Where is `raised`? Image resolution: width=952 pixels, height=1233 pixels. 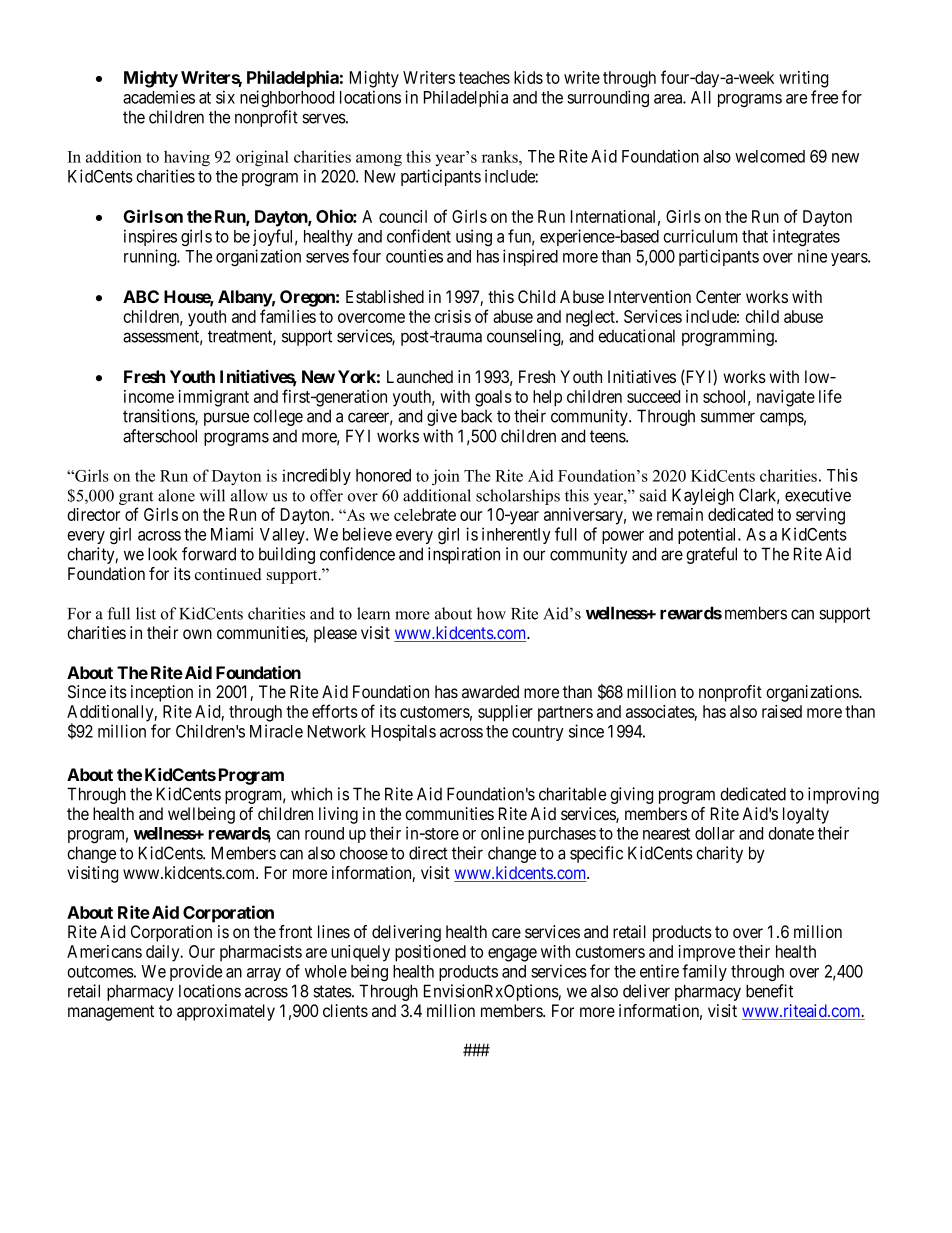 raised is located at coordinates (782, 711).
